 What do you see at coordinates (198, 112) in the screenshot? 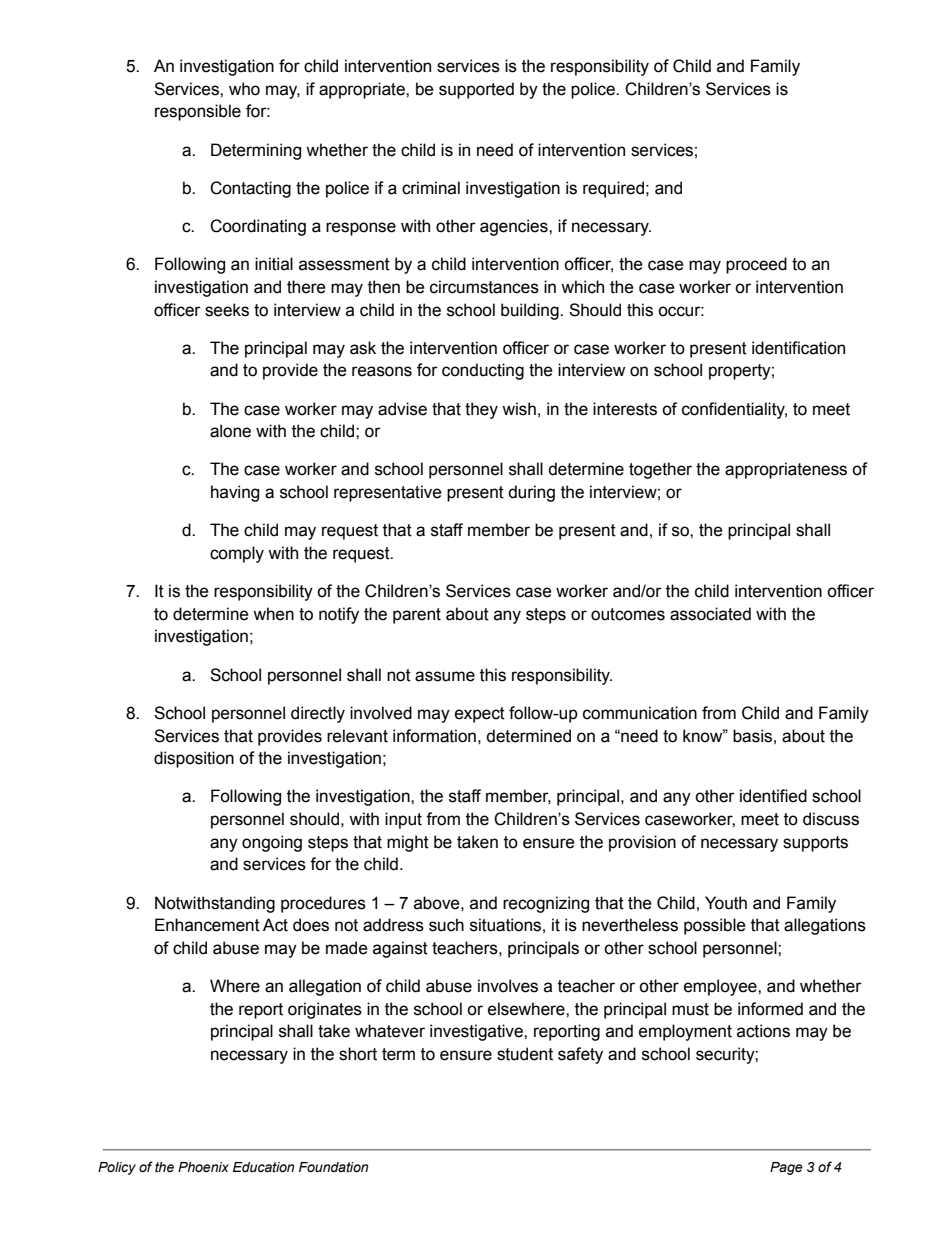
I see `responsible` at bounding box center [198, 112].
